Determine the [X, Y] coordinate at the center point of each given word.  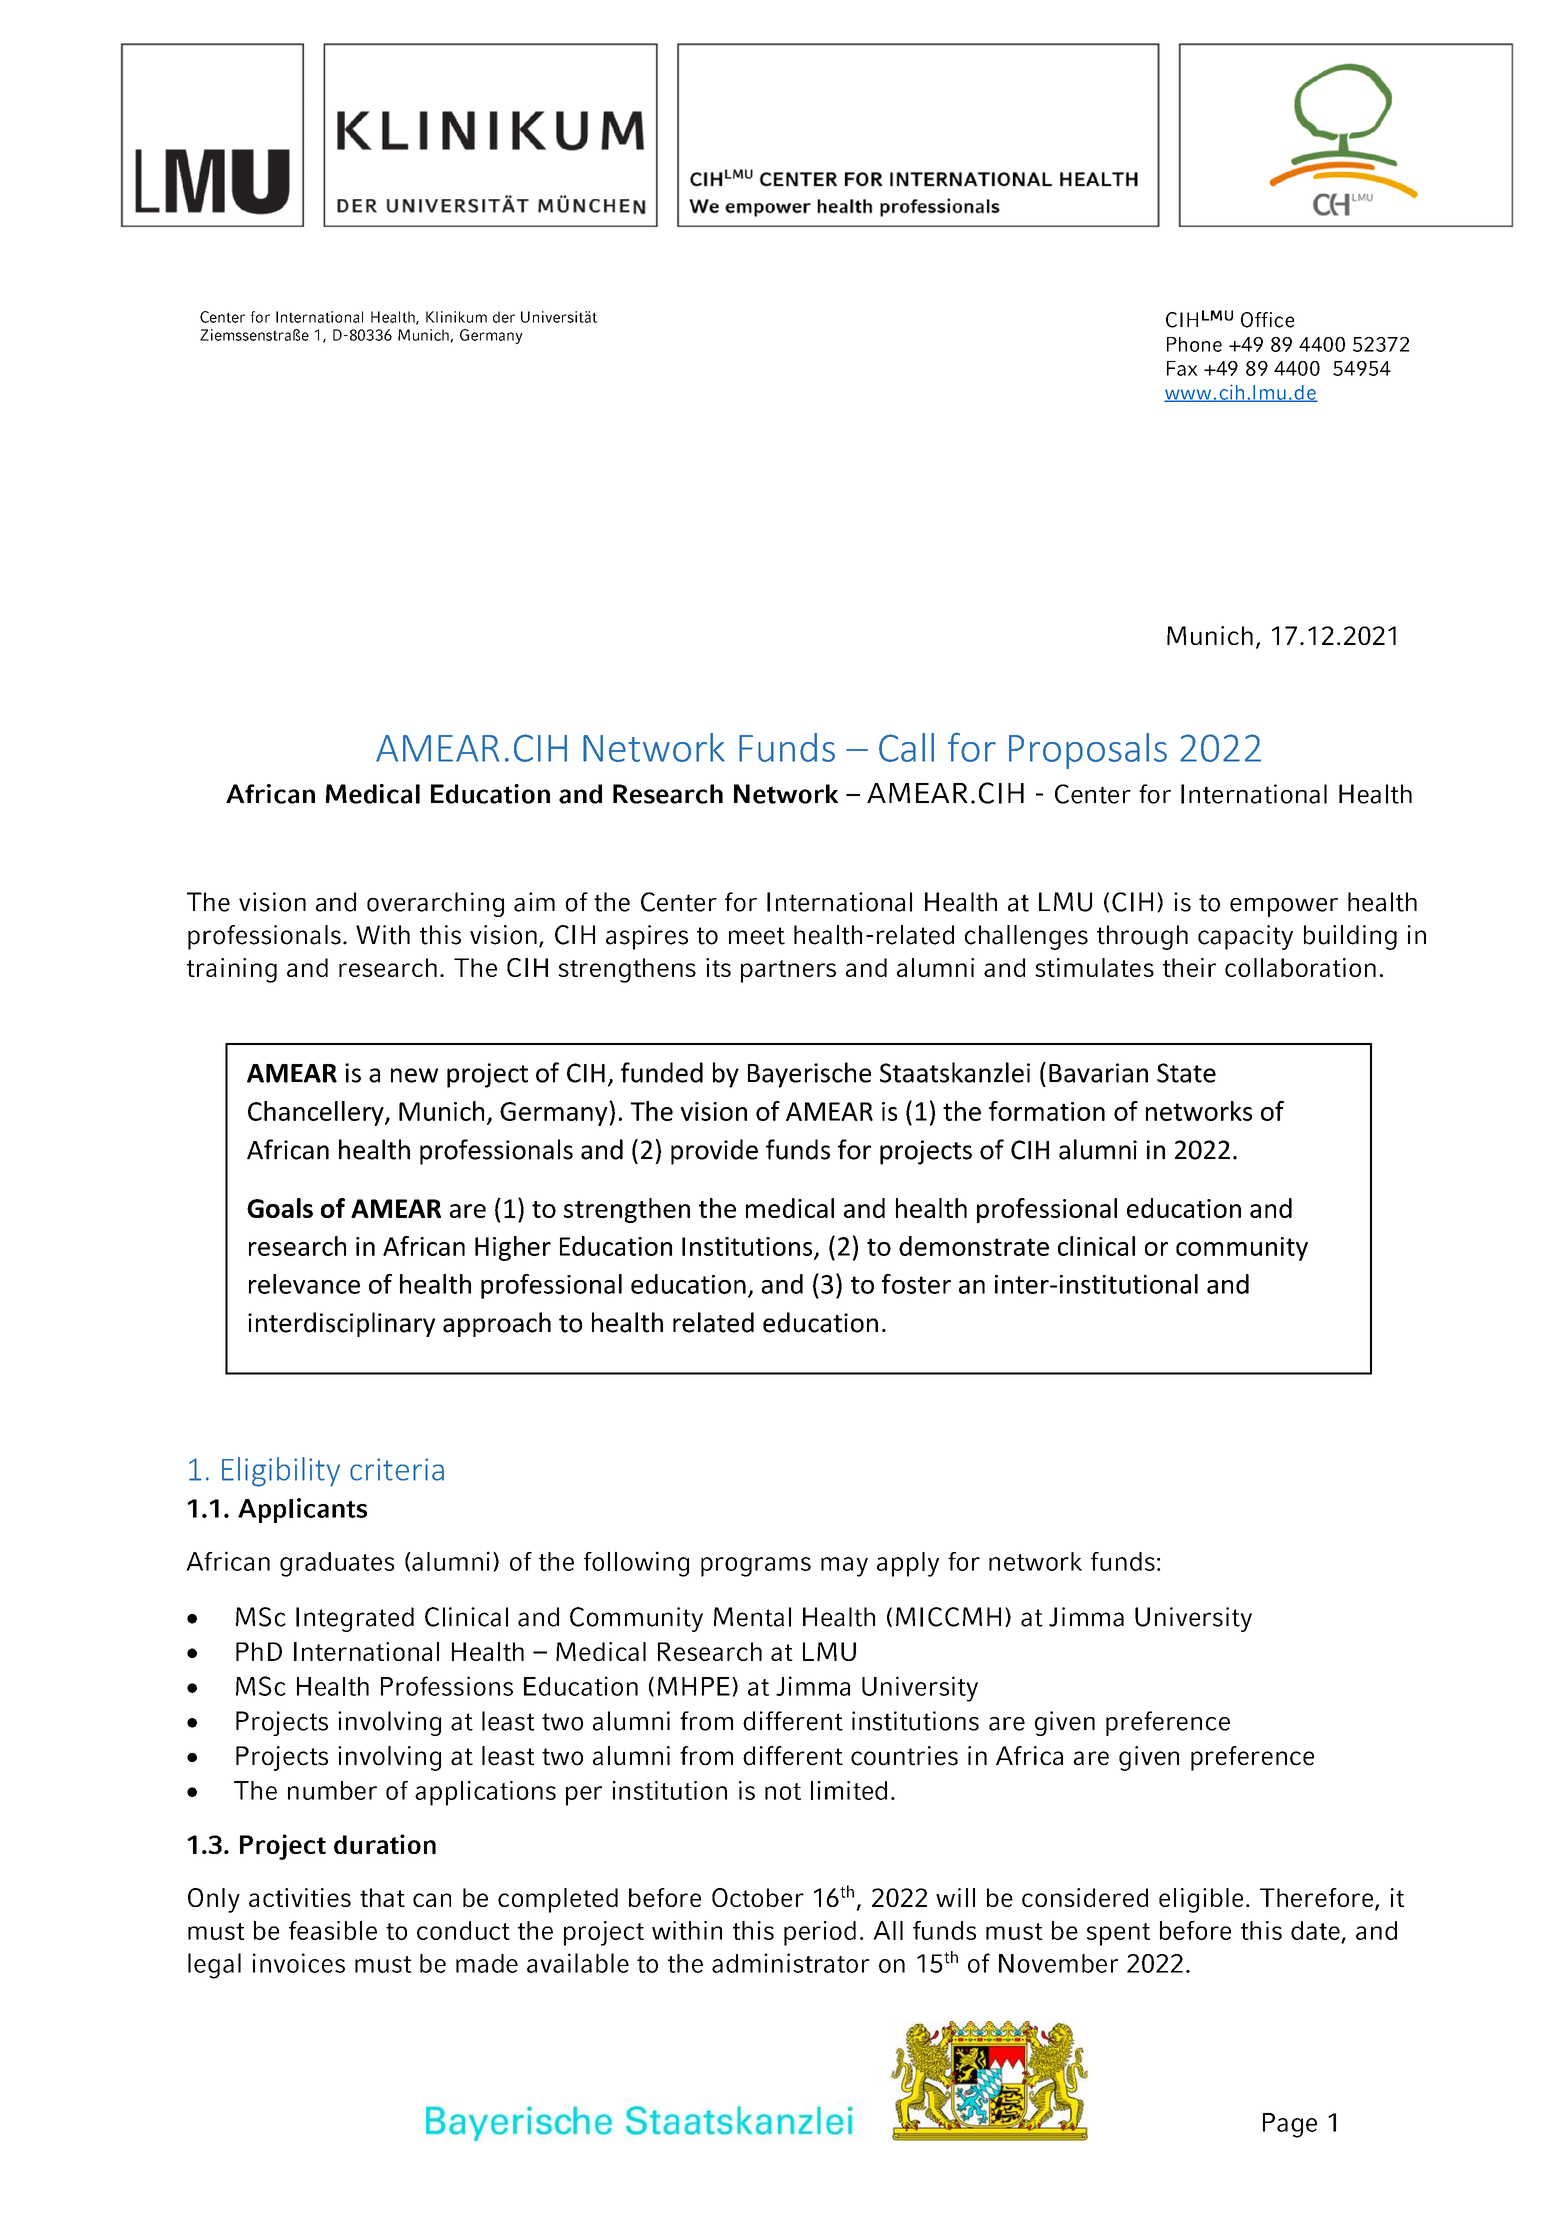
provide [714, 1152]
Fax [1182, 368]
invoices [299, 1963]
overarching [435, 904]
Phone [1194, 344]
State [1186, 1073]
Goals [280, 1208]
